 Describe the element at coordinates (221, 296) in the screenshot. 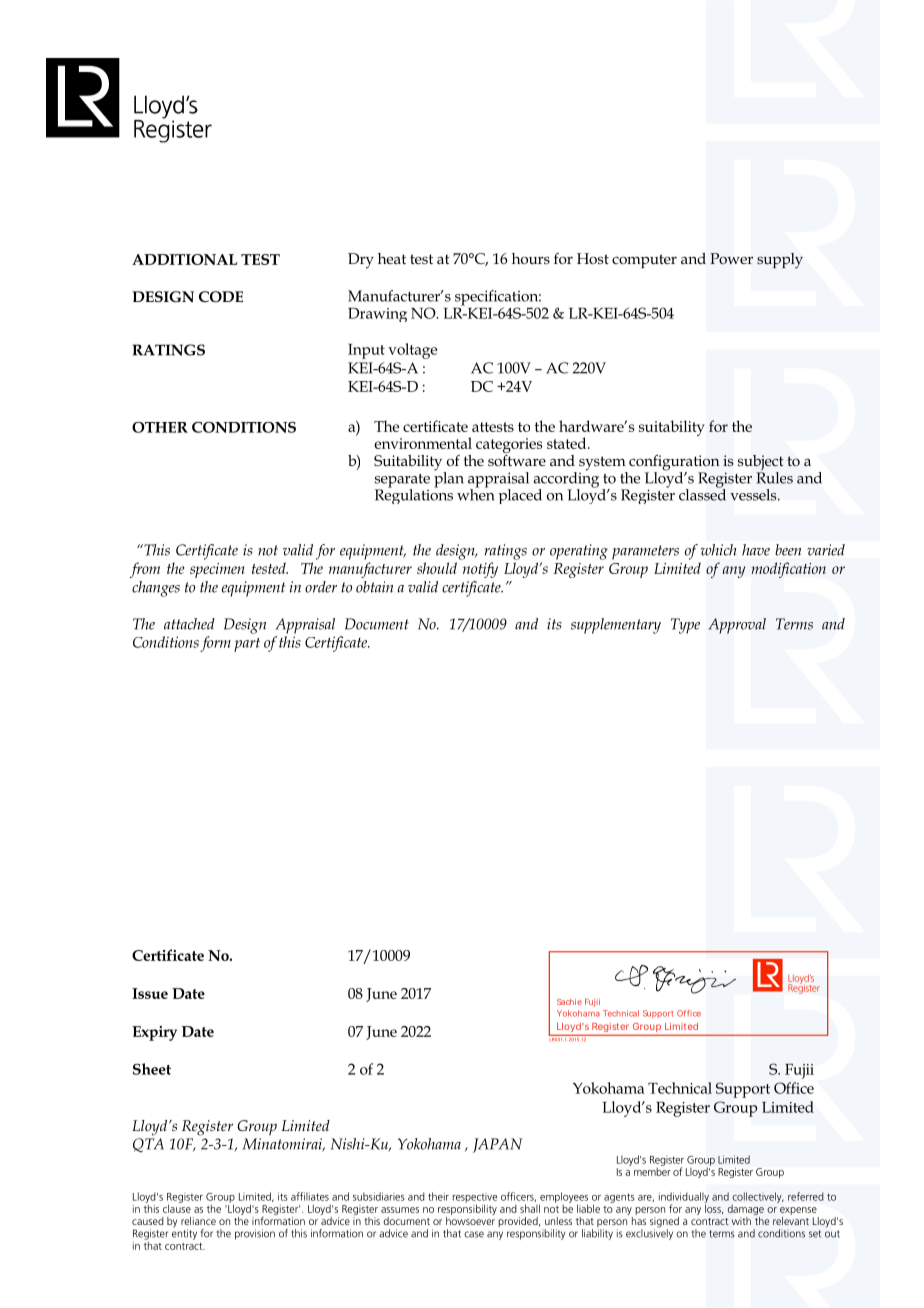

I see `CODE` at that location.
